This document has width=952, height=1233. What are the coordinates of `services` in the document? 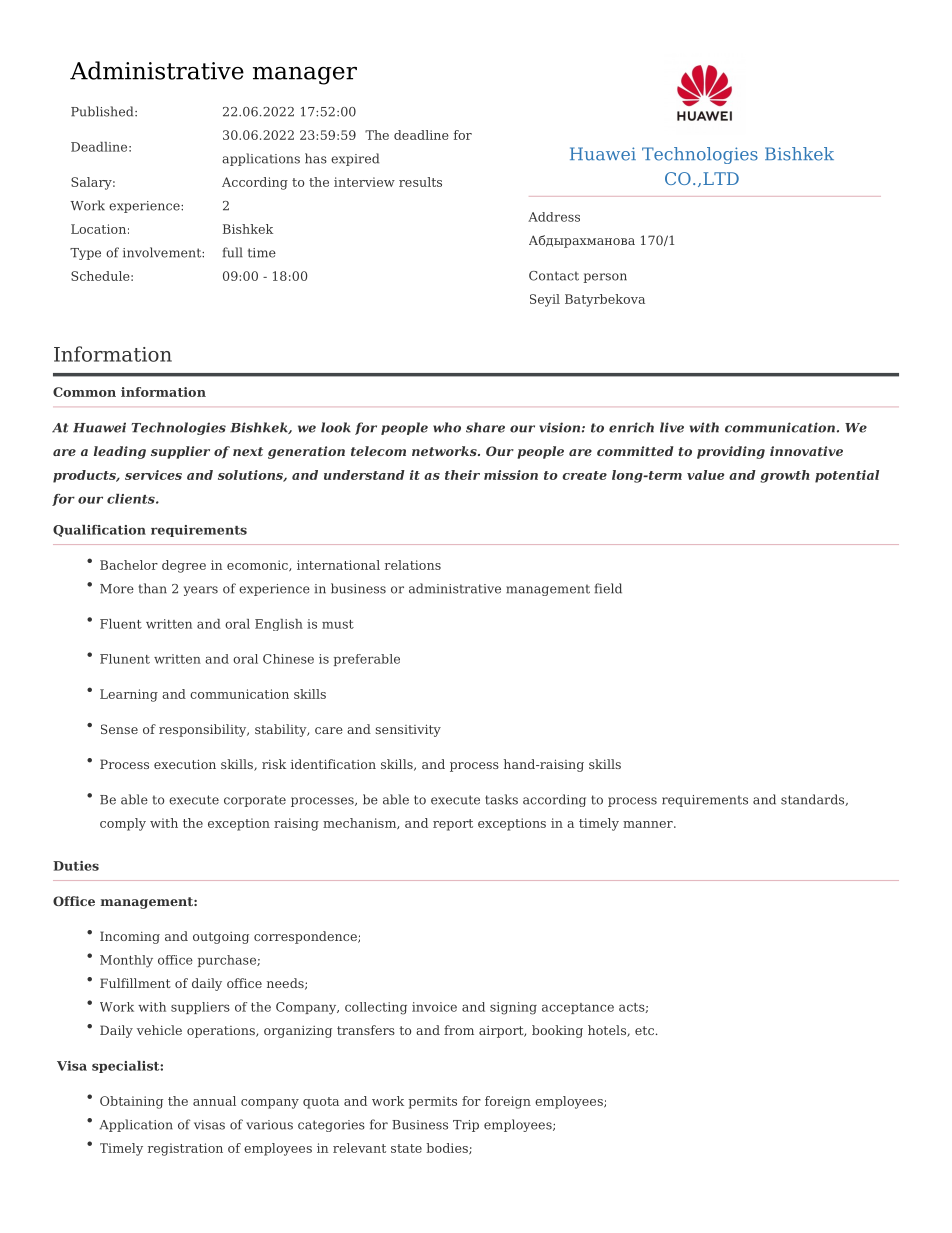 It's located at (153, 475).
